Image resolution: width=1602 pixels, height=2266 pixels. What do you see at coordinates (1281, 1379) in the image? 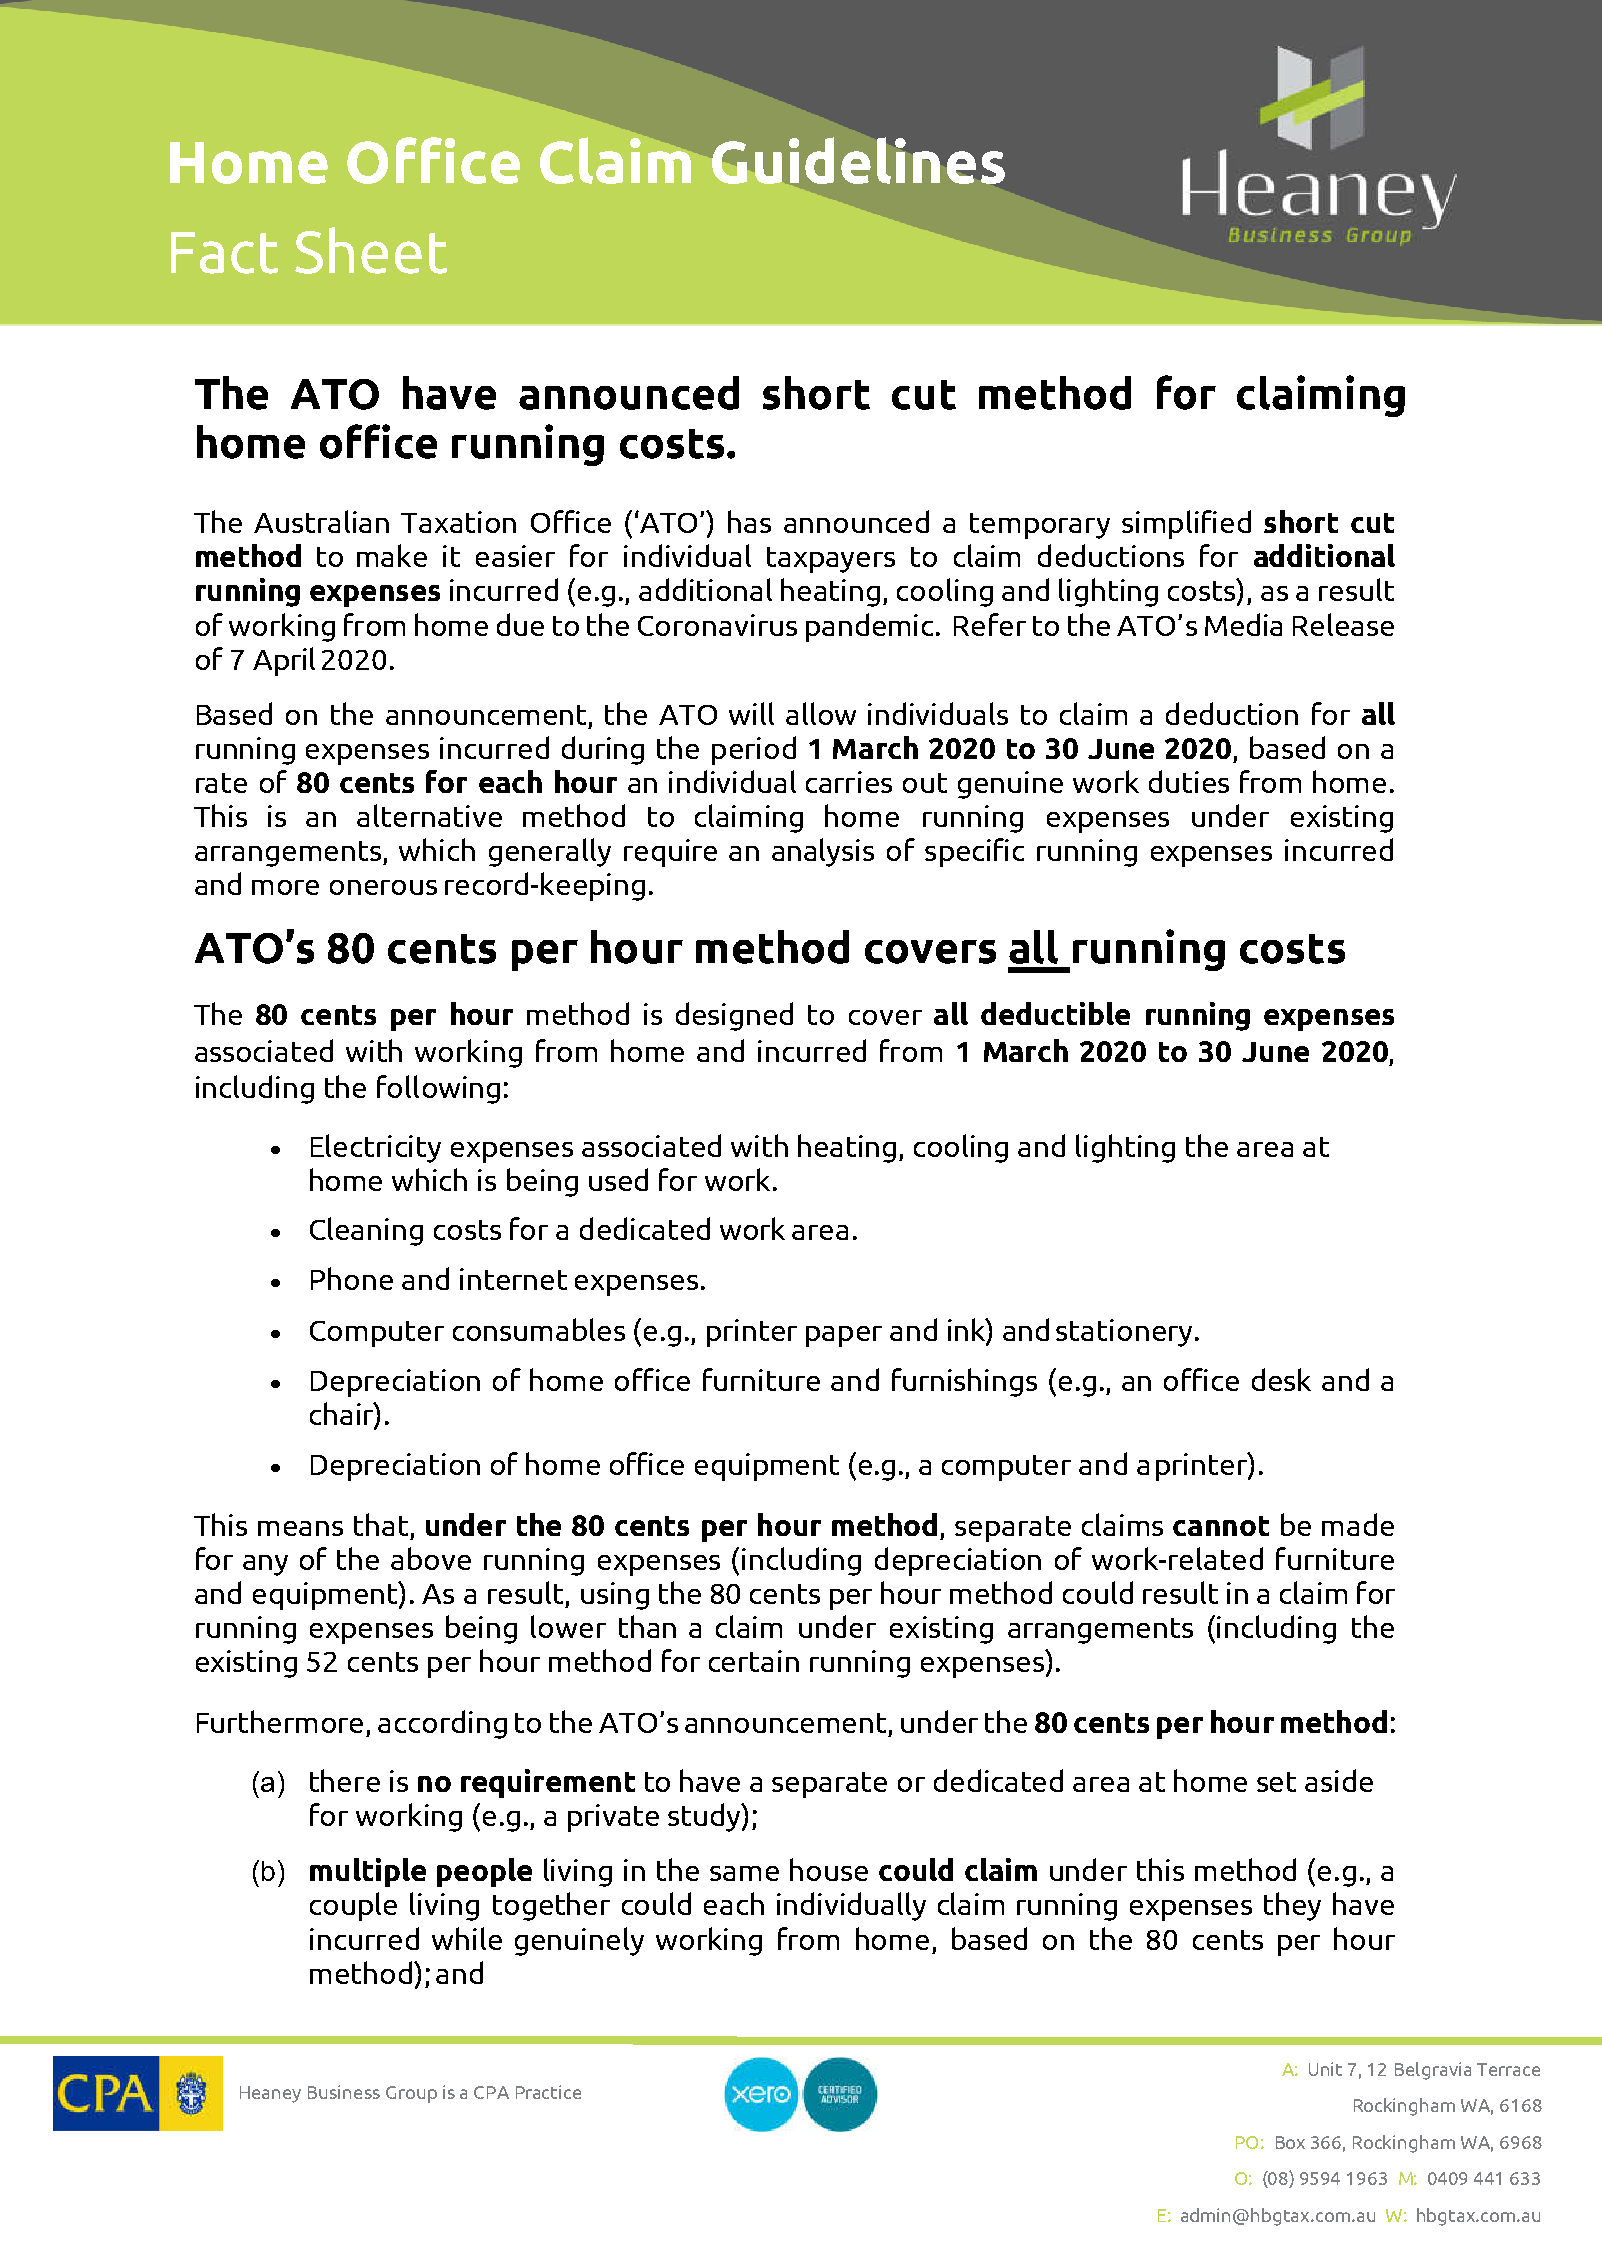
I see `desk` at bounding box center [1281, 1379].
